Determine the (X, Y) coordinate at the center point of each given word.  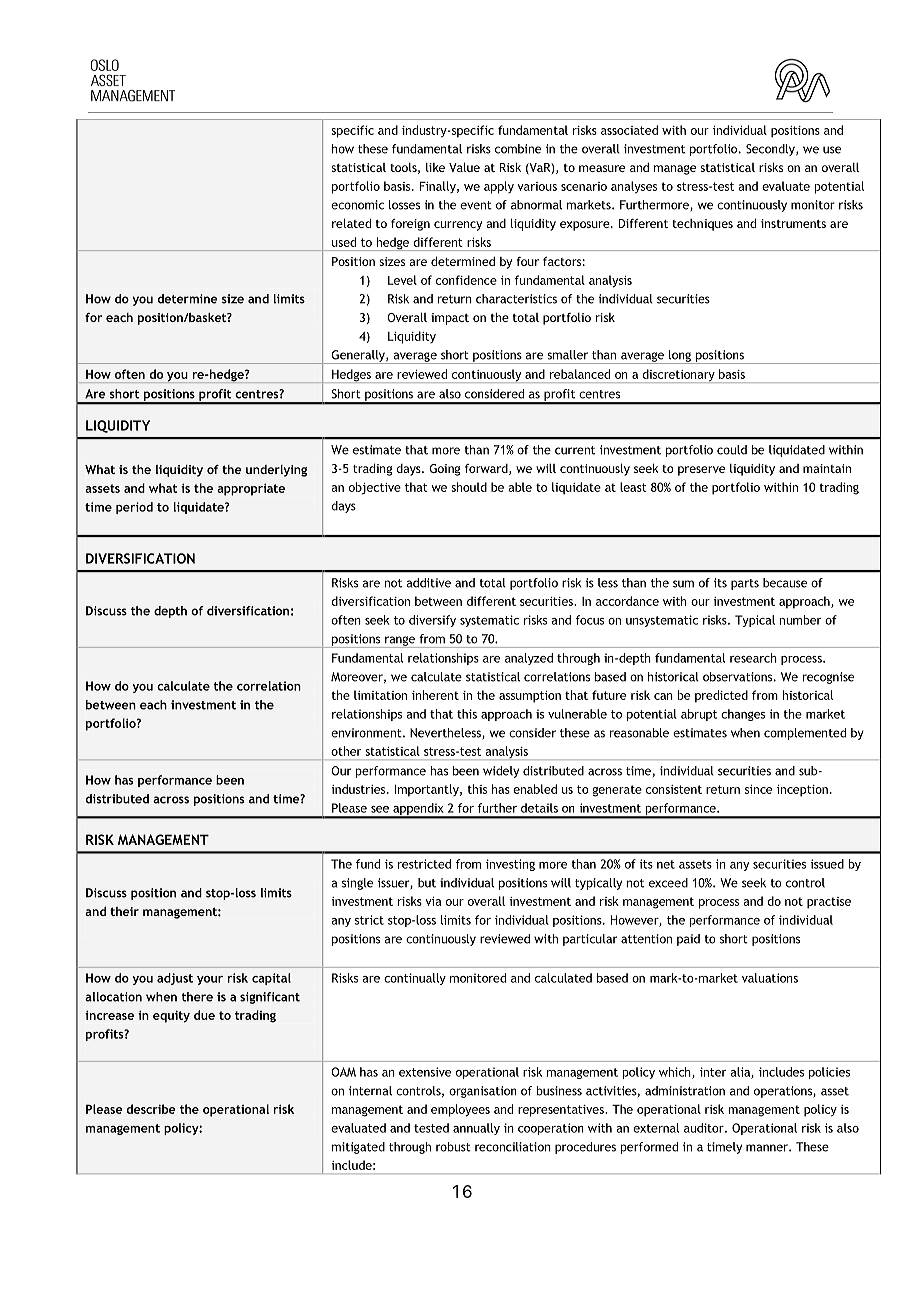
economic (357, 205)
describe (151, 1109)
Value (464, 167)
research (753, 658)
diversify (432, 621)
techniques (702, 225)
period (134, 508)
